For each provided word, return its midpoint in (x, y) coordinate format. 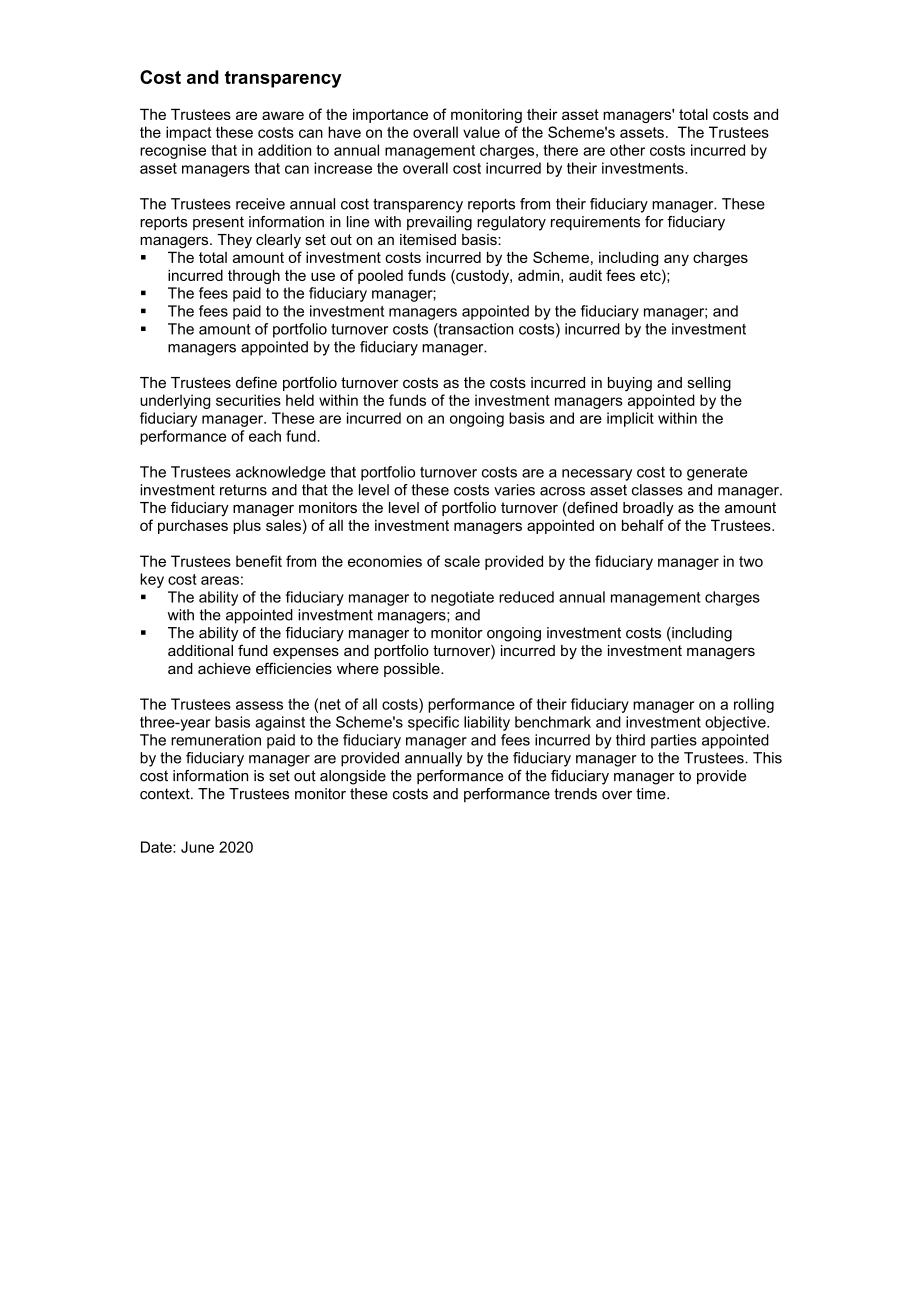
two (751, 561)
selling (709, 384)
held (300, 400)
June (197, 847)
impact (188, 133)
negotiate (462, 598)
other (627, 150)
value (481, 132)
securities (248, 400)
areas (220, 580)
